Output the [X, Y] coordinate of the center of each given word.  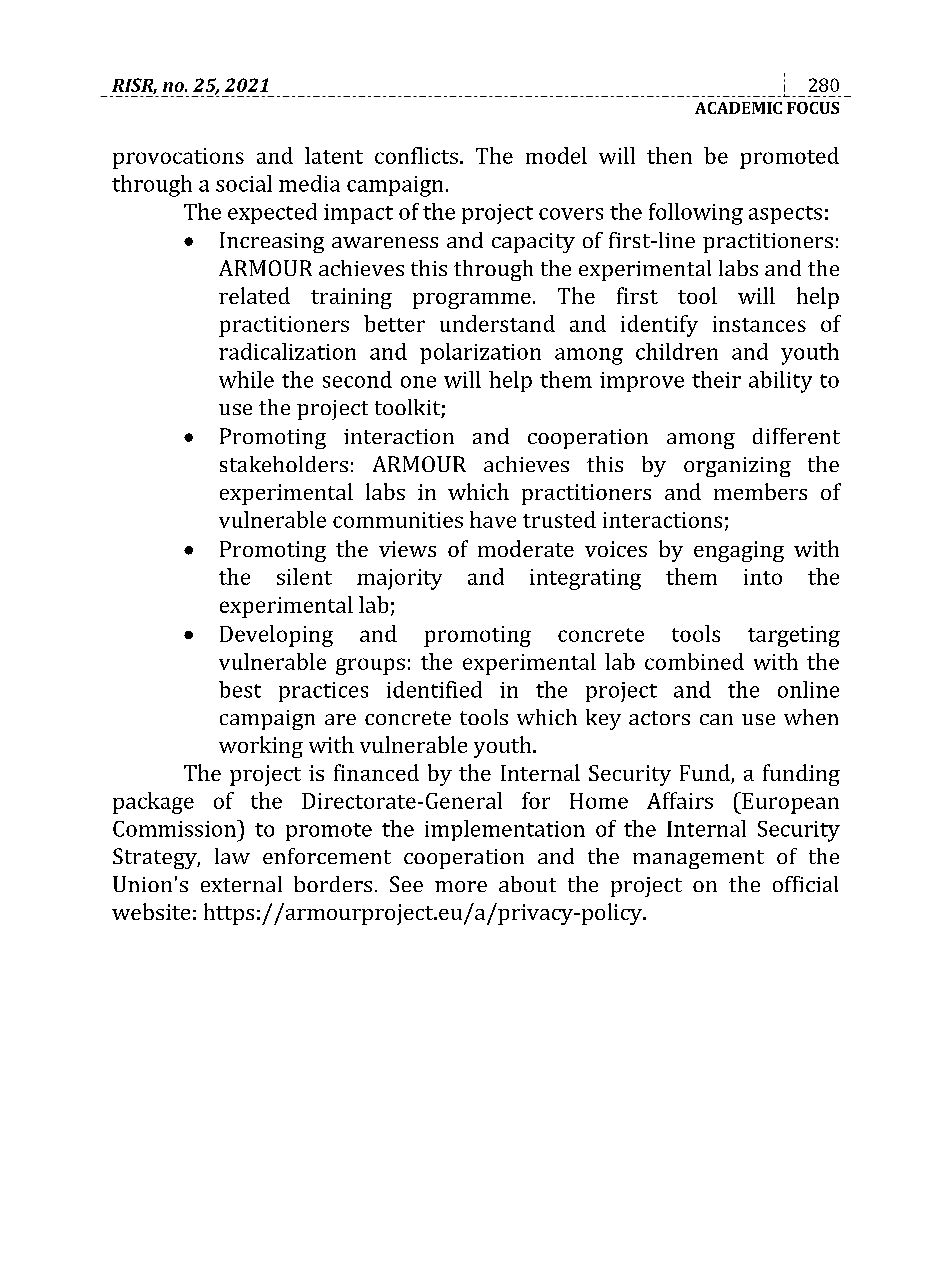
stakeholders [284, 464]
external [241, 884]
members [760, 491]
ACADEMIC [738, 108]
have [493, 519]
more [461, 886]
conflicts [416, 155]
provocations [178, 158]
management [698, 859]
